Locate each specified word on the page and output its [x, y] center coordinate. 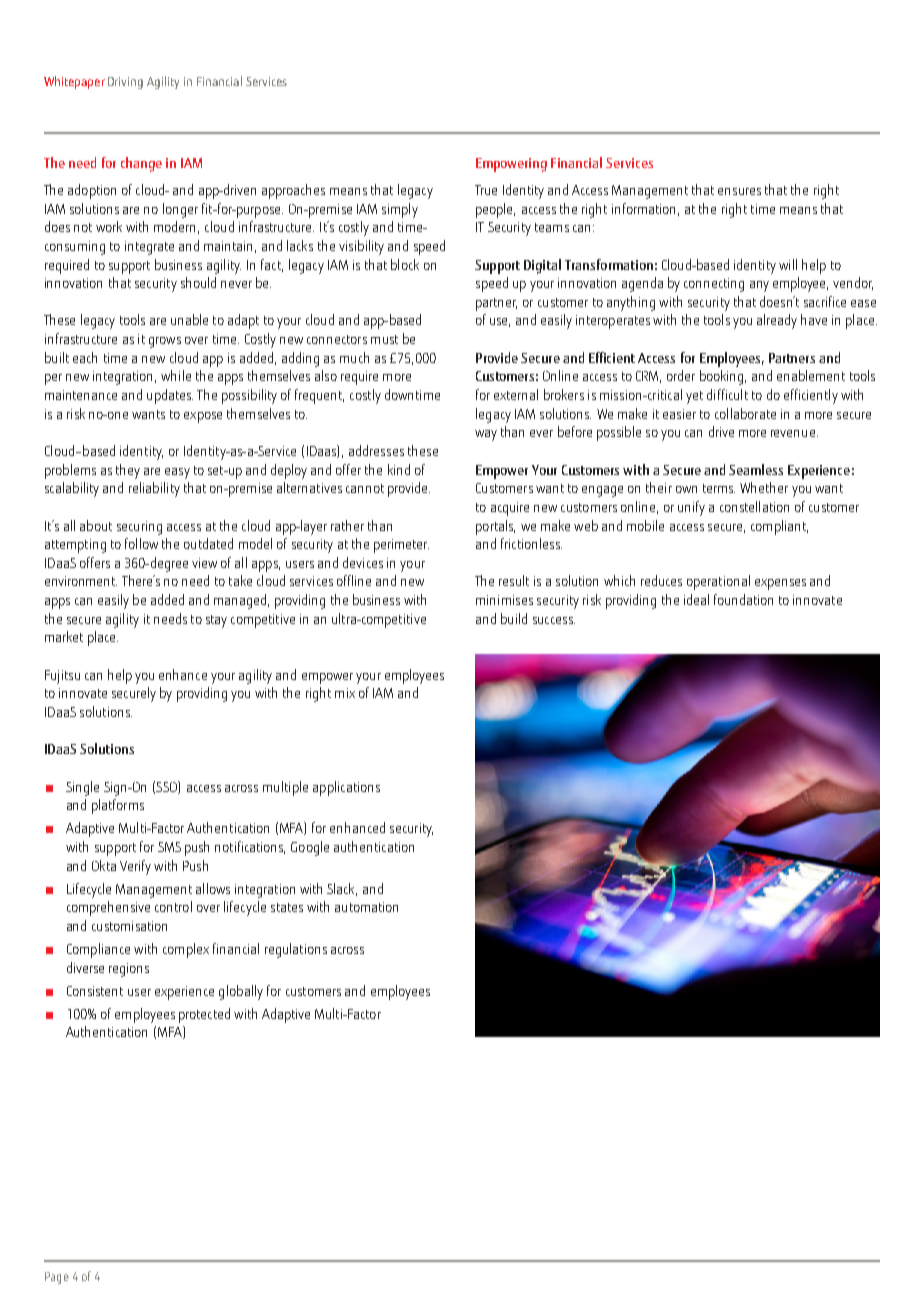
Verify [135, 867]
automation [366, 907]
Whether [764, 487]
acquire [510, 509]
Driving [125, 83]
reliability [154, 489]
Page [57, 1278]
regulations [296, 950]
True [486, 190]
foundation [743, 599]
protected [204, 1015]
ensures [739, 191]
